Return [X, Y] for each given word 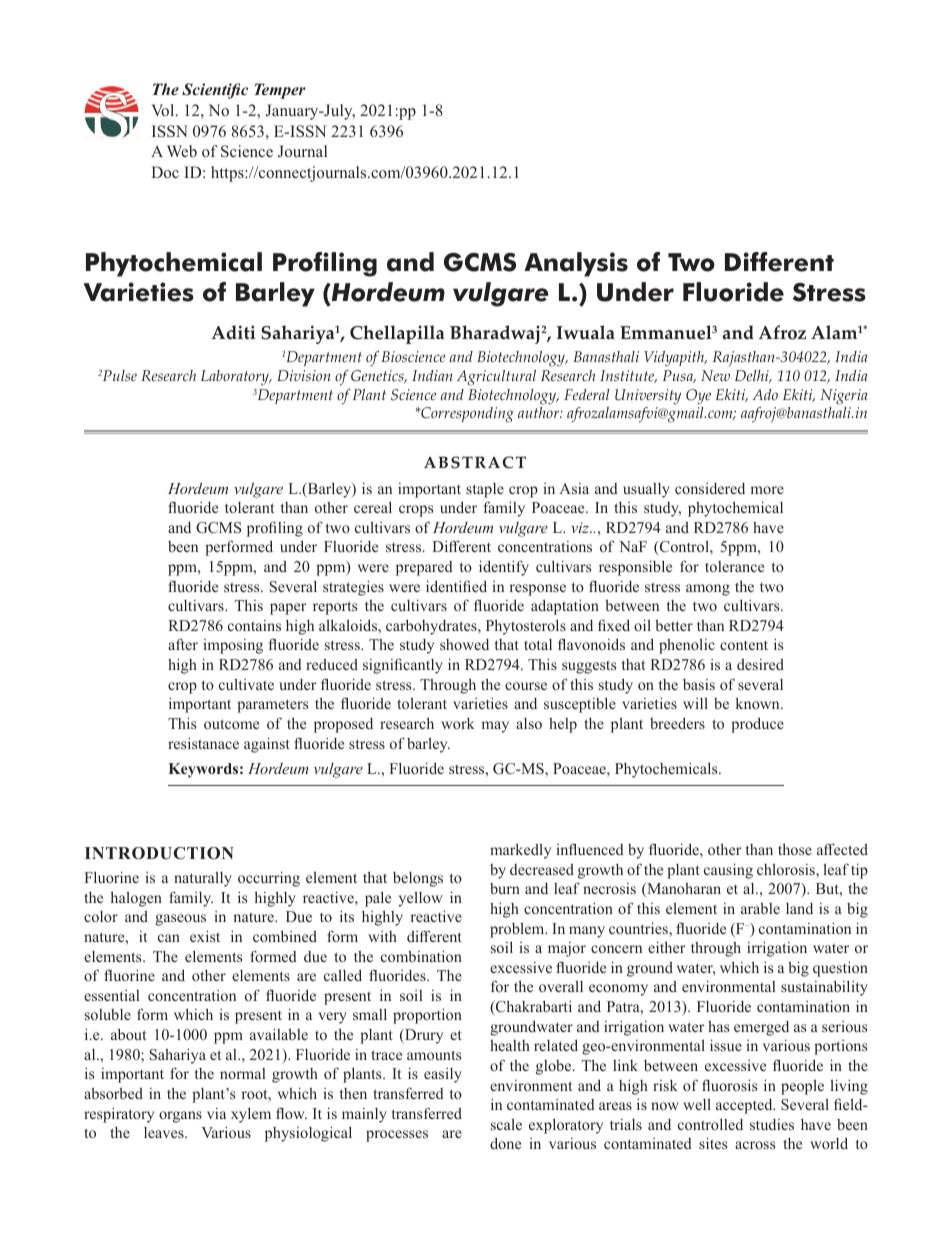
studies [772, 1124]
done [505, 1143]
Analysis [576, 264]
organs [180, 1117]
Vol [164, 110]
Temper [280, 91]
